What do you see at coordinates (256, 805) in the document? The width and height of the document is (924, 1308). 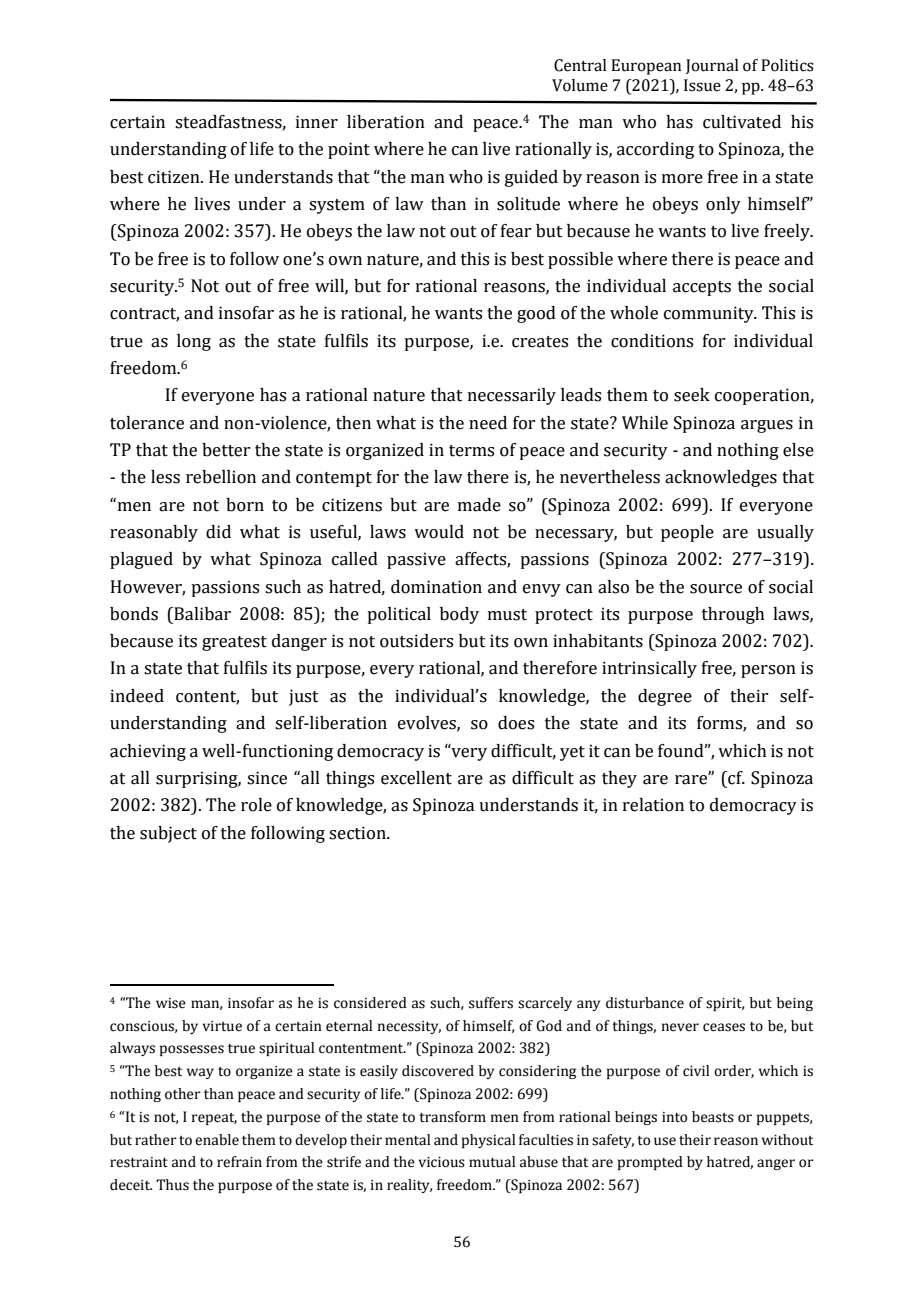 I see `role` at bounding box center [256, 805].
